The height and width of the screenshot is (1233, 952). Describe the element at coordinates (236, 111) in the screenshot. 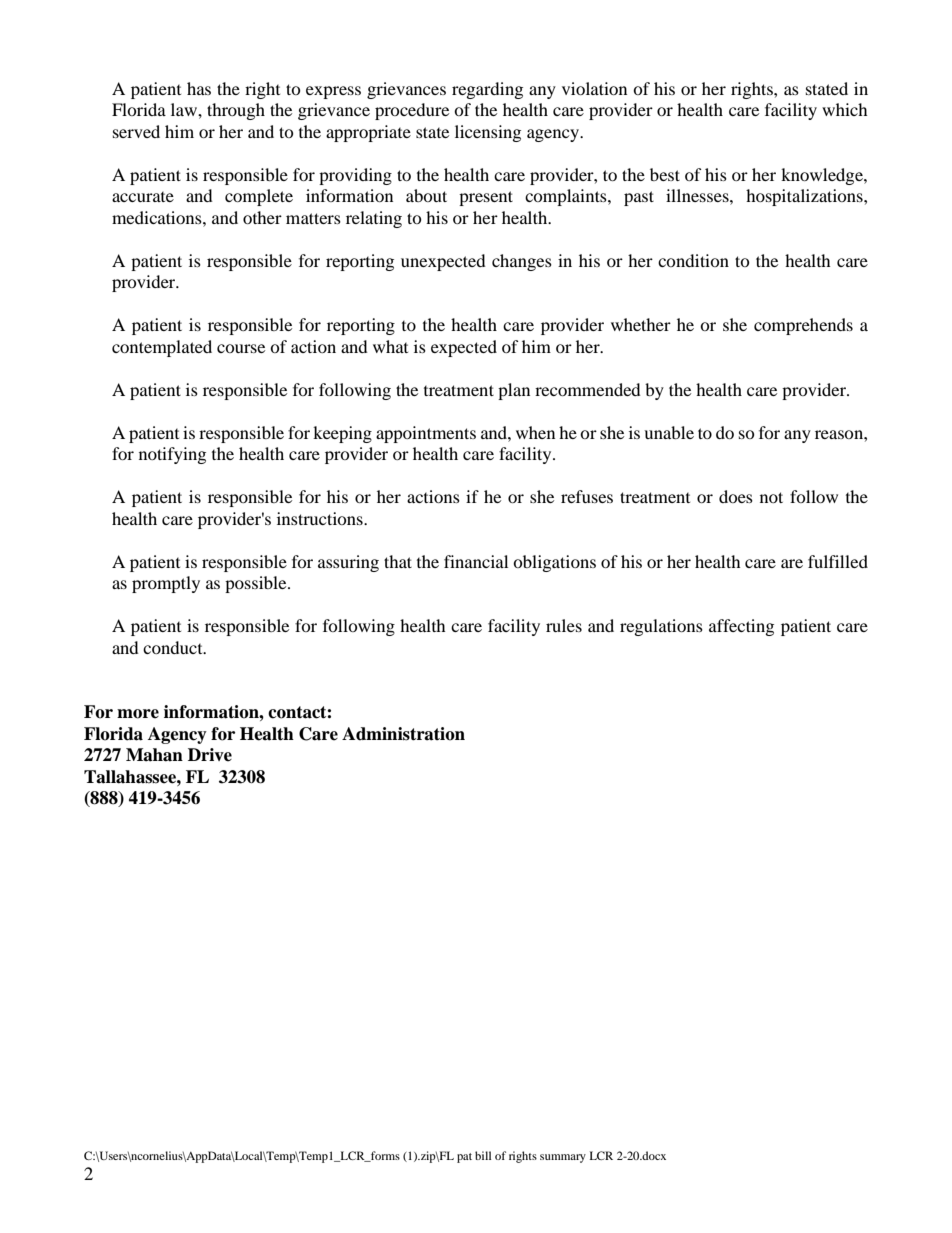

I see `through` at that location.
